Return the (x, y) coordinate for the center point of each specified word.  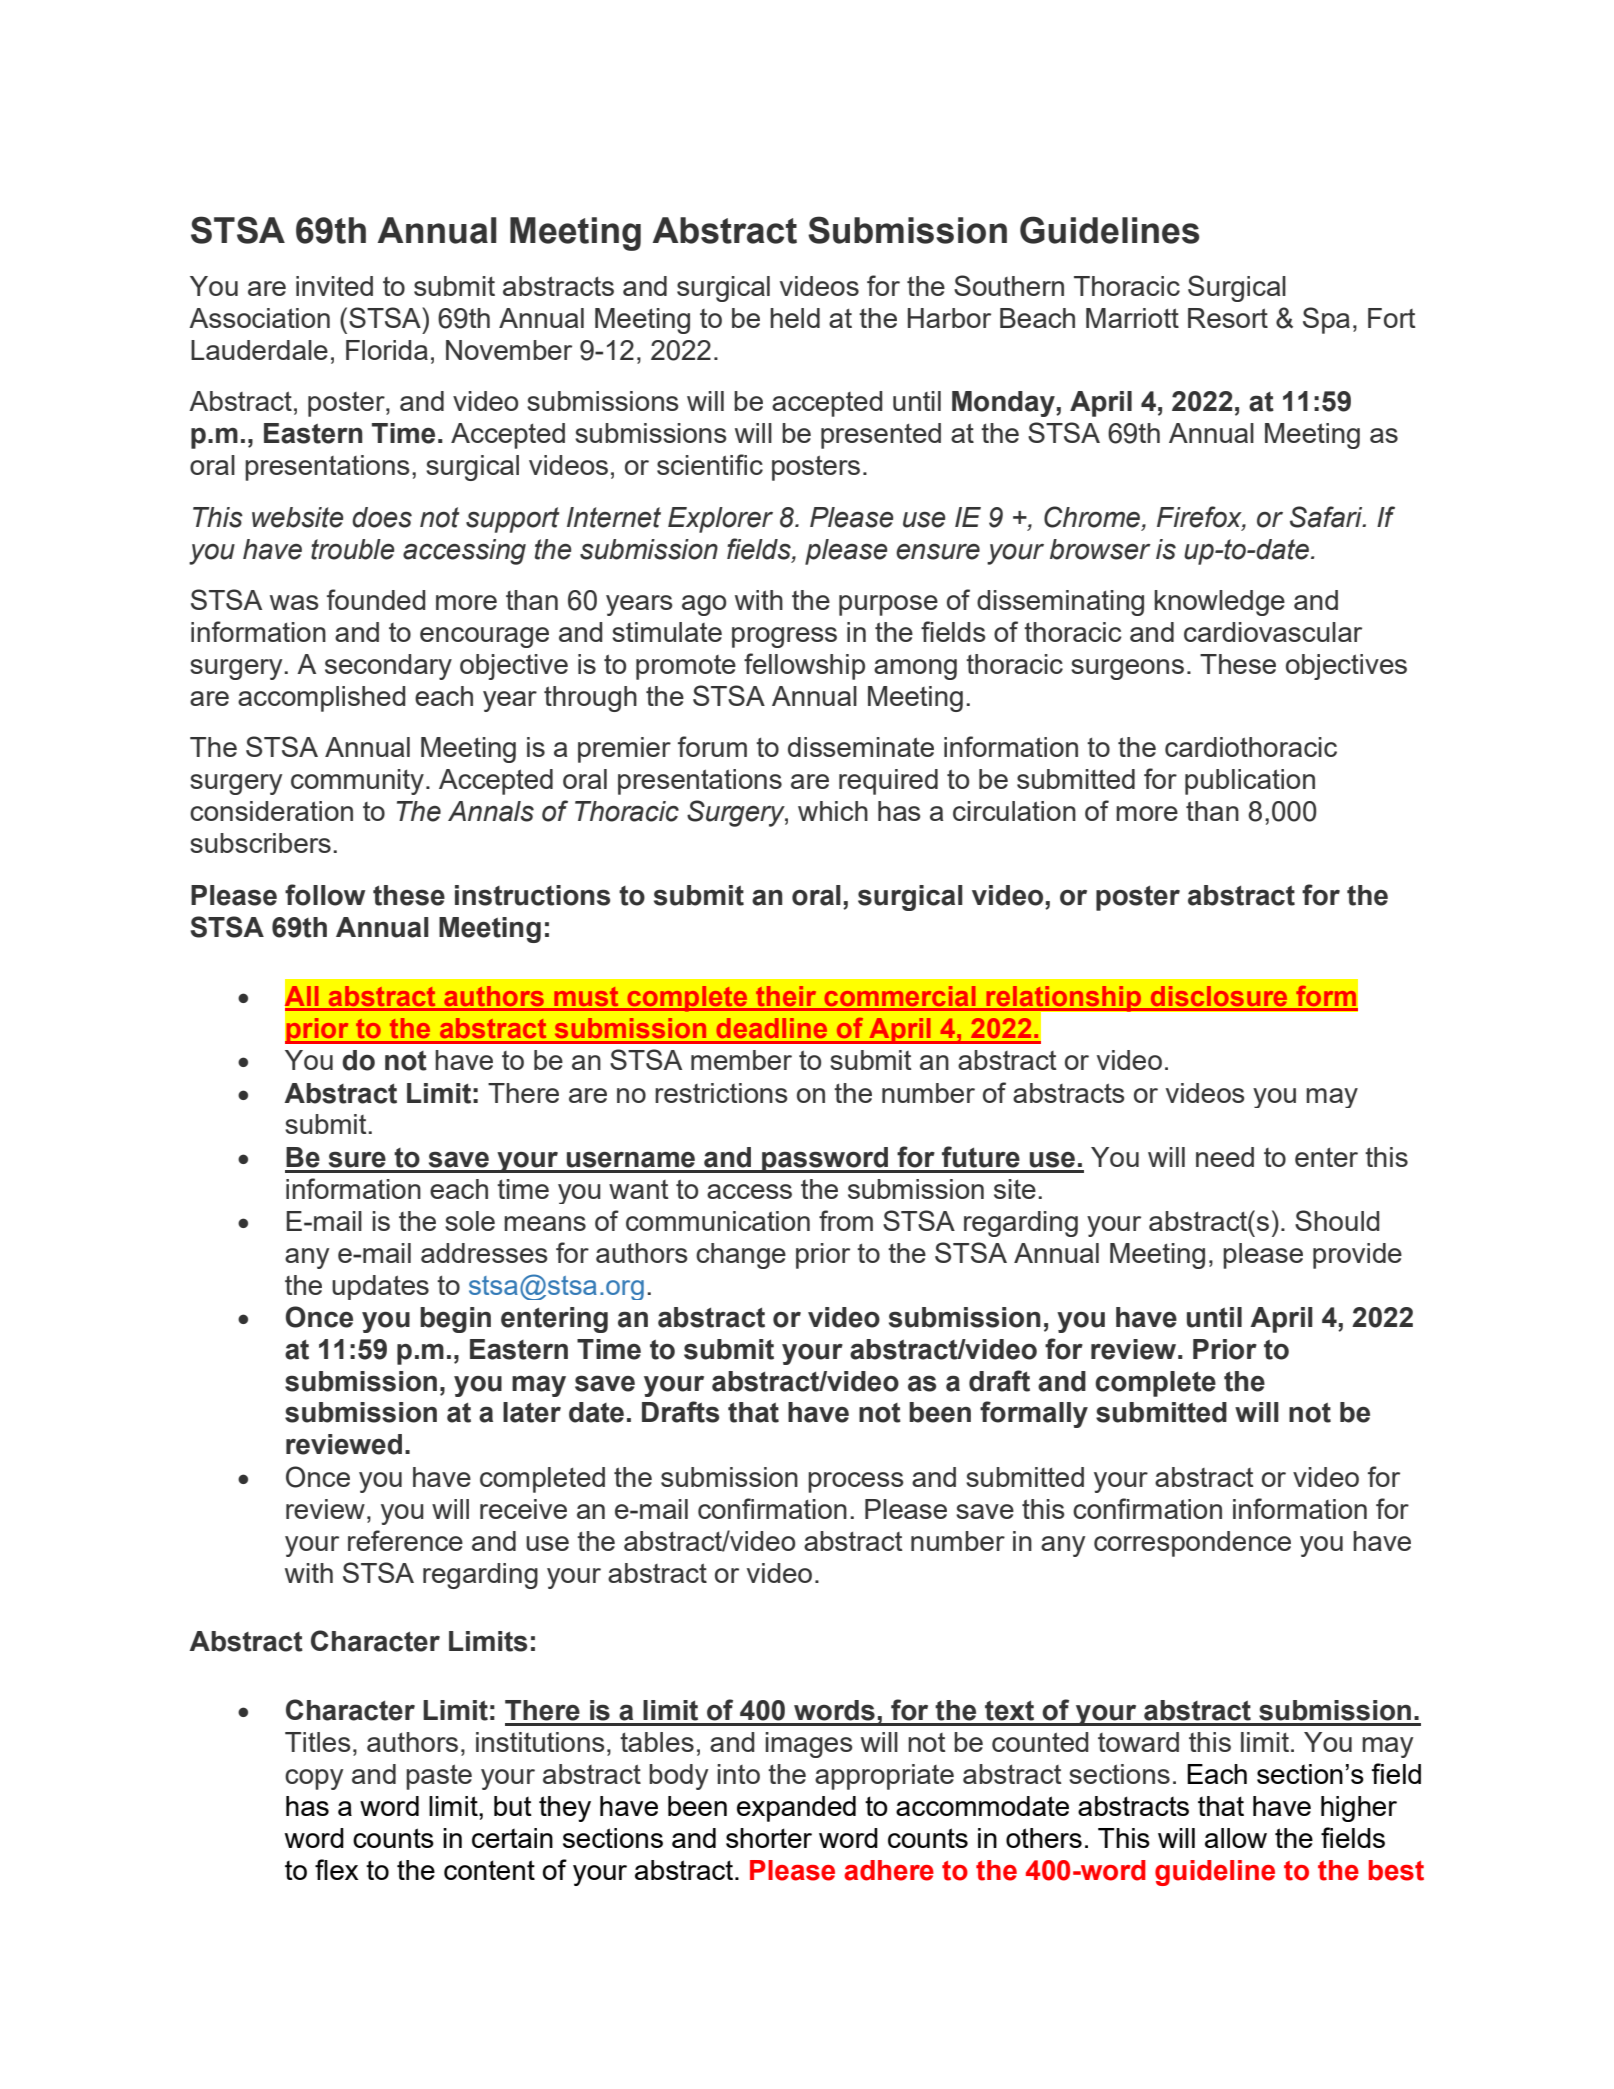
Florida (387, 350)
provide (1357, 1256)
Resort (1228, 318)
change (741, 1256)
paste (439, 1777)
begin (455, 1320)
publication (1250, 782)
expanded (796, 1809)
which (833, 811)
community (357, 782)
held (795, 318)
